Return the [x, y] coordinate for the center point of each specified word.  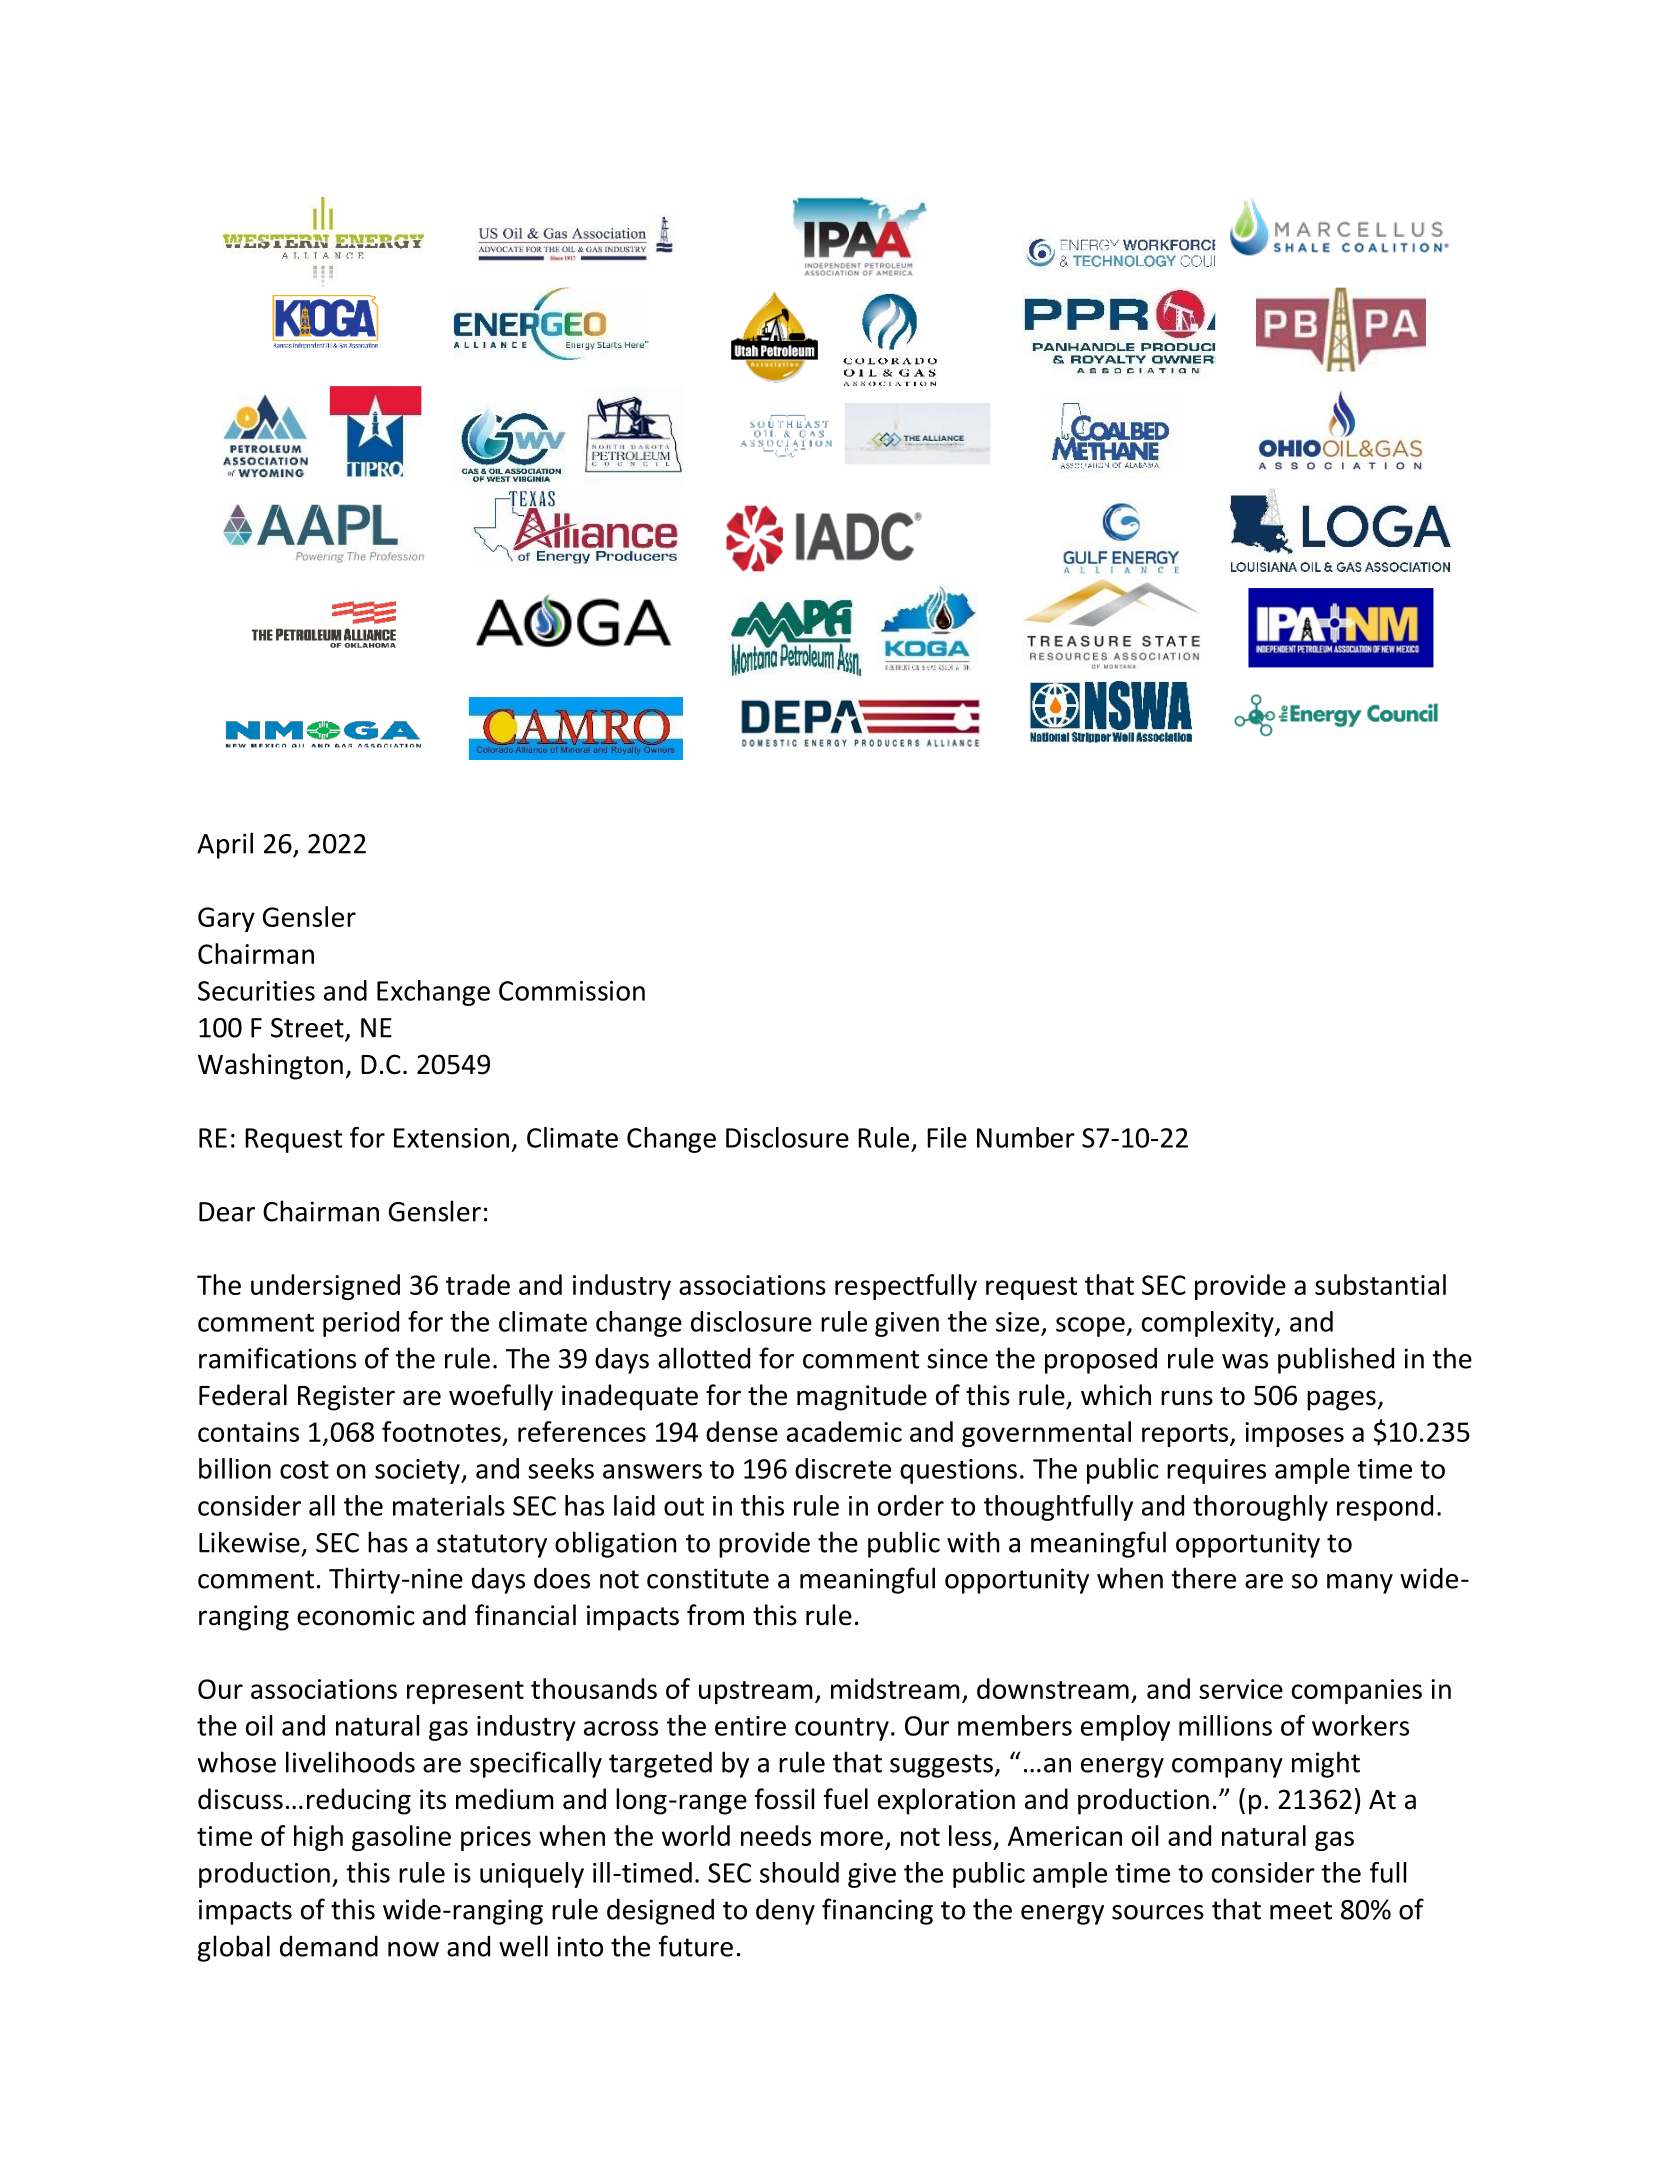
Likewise [249, 1542]
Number [1026, 1137]
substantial [1380, 1284]
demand [329, 1946]
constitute [708, 1578]
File [947, 1137]
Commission [572, 991]
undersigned [325, 1287]
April [225, 845]
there [1203, 1578]
